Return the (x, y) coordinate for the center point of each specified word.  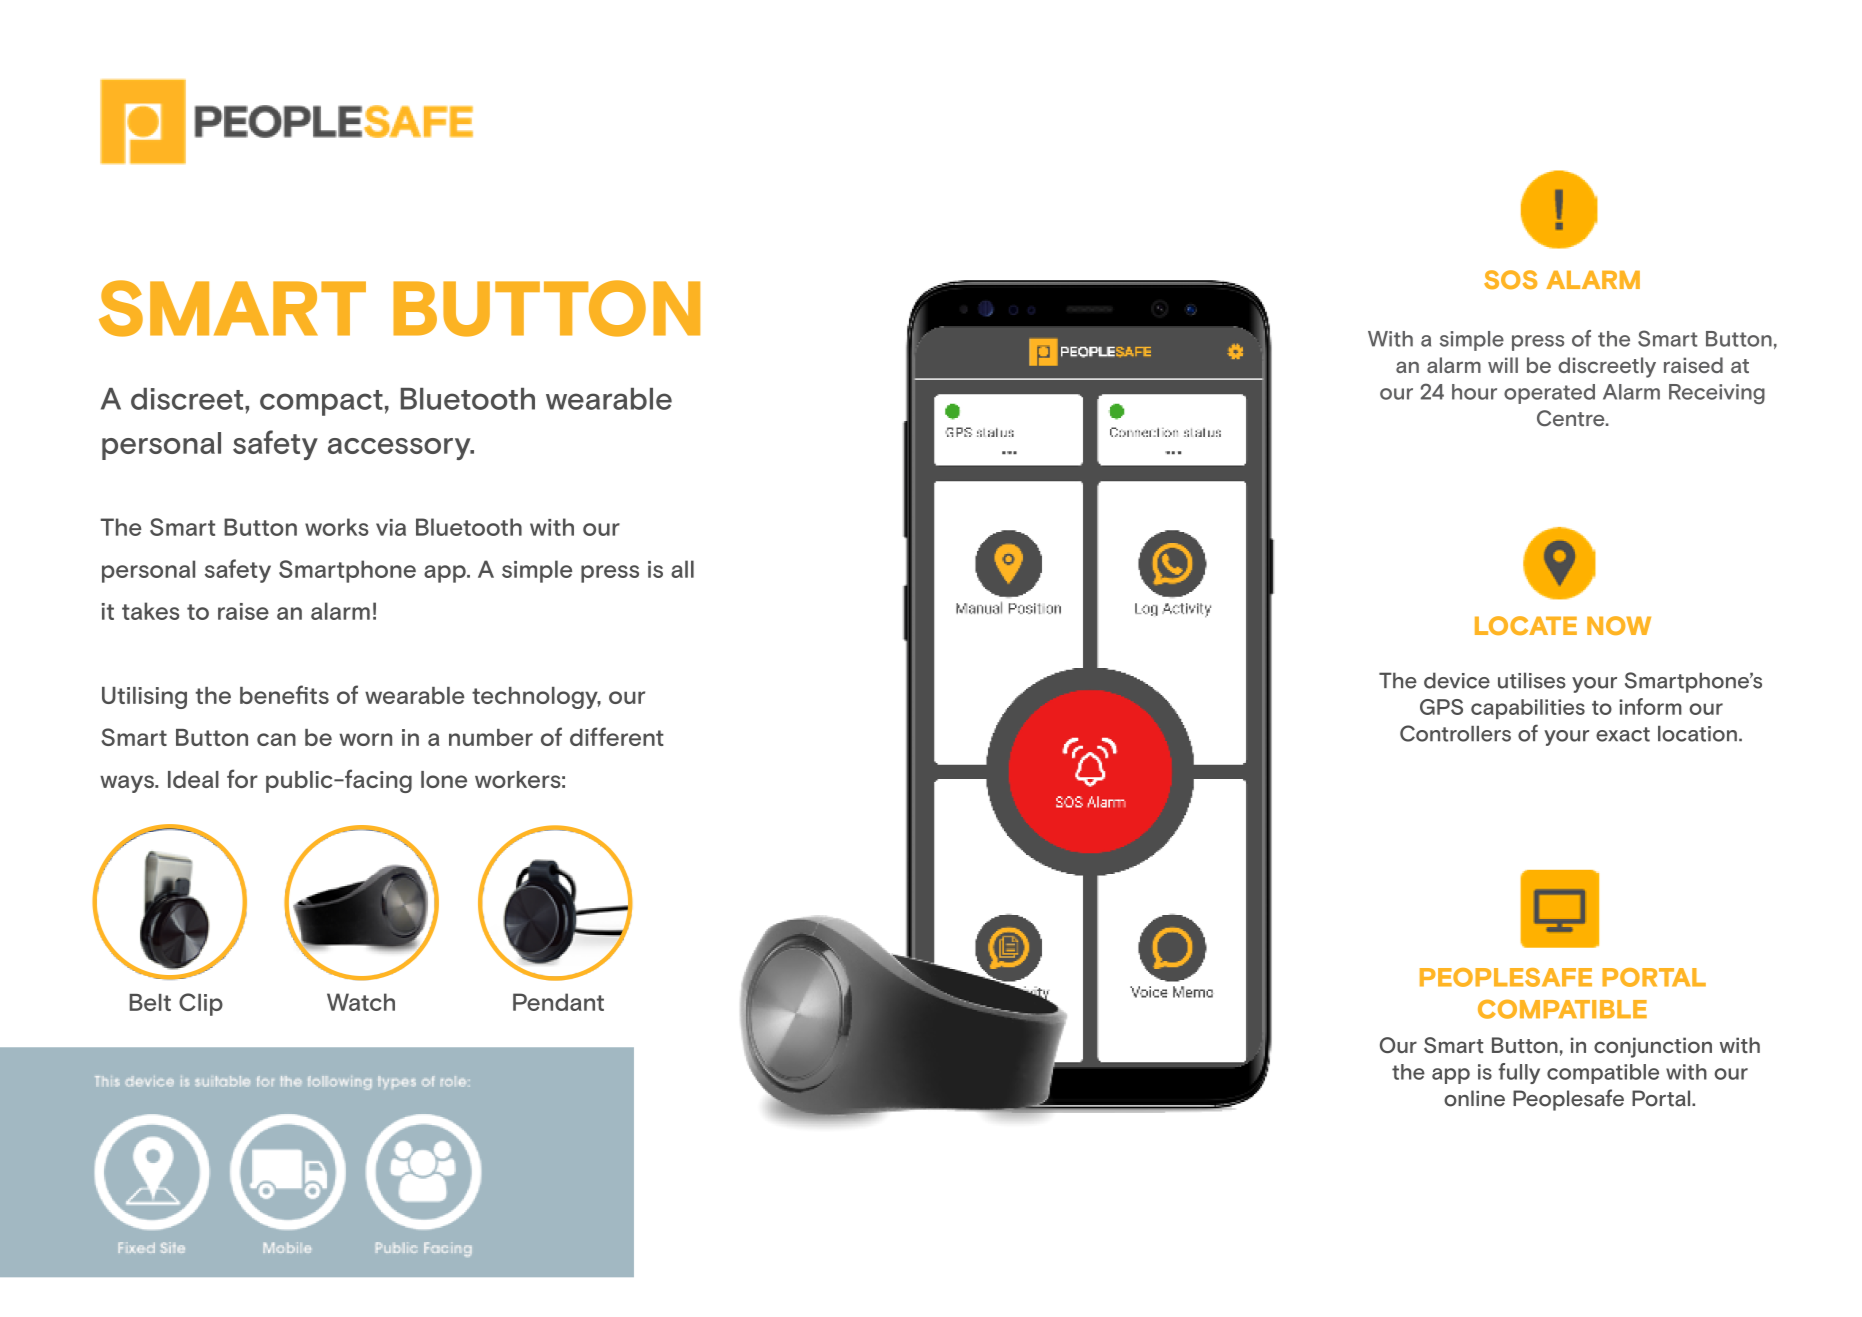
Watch (361, 1002)
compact (321, 403)
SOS (1510, 279)
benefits (284, 694)
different (617, 736)
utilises (1532, 680)
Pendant (558, 1002)
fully (1519, 1073)
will (1503, 365)
